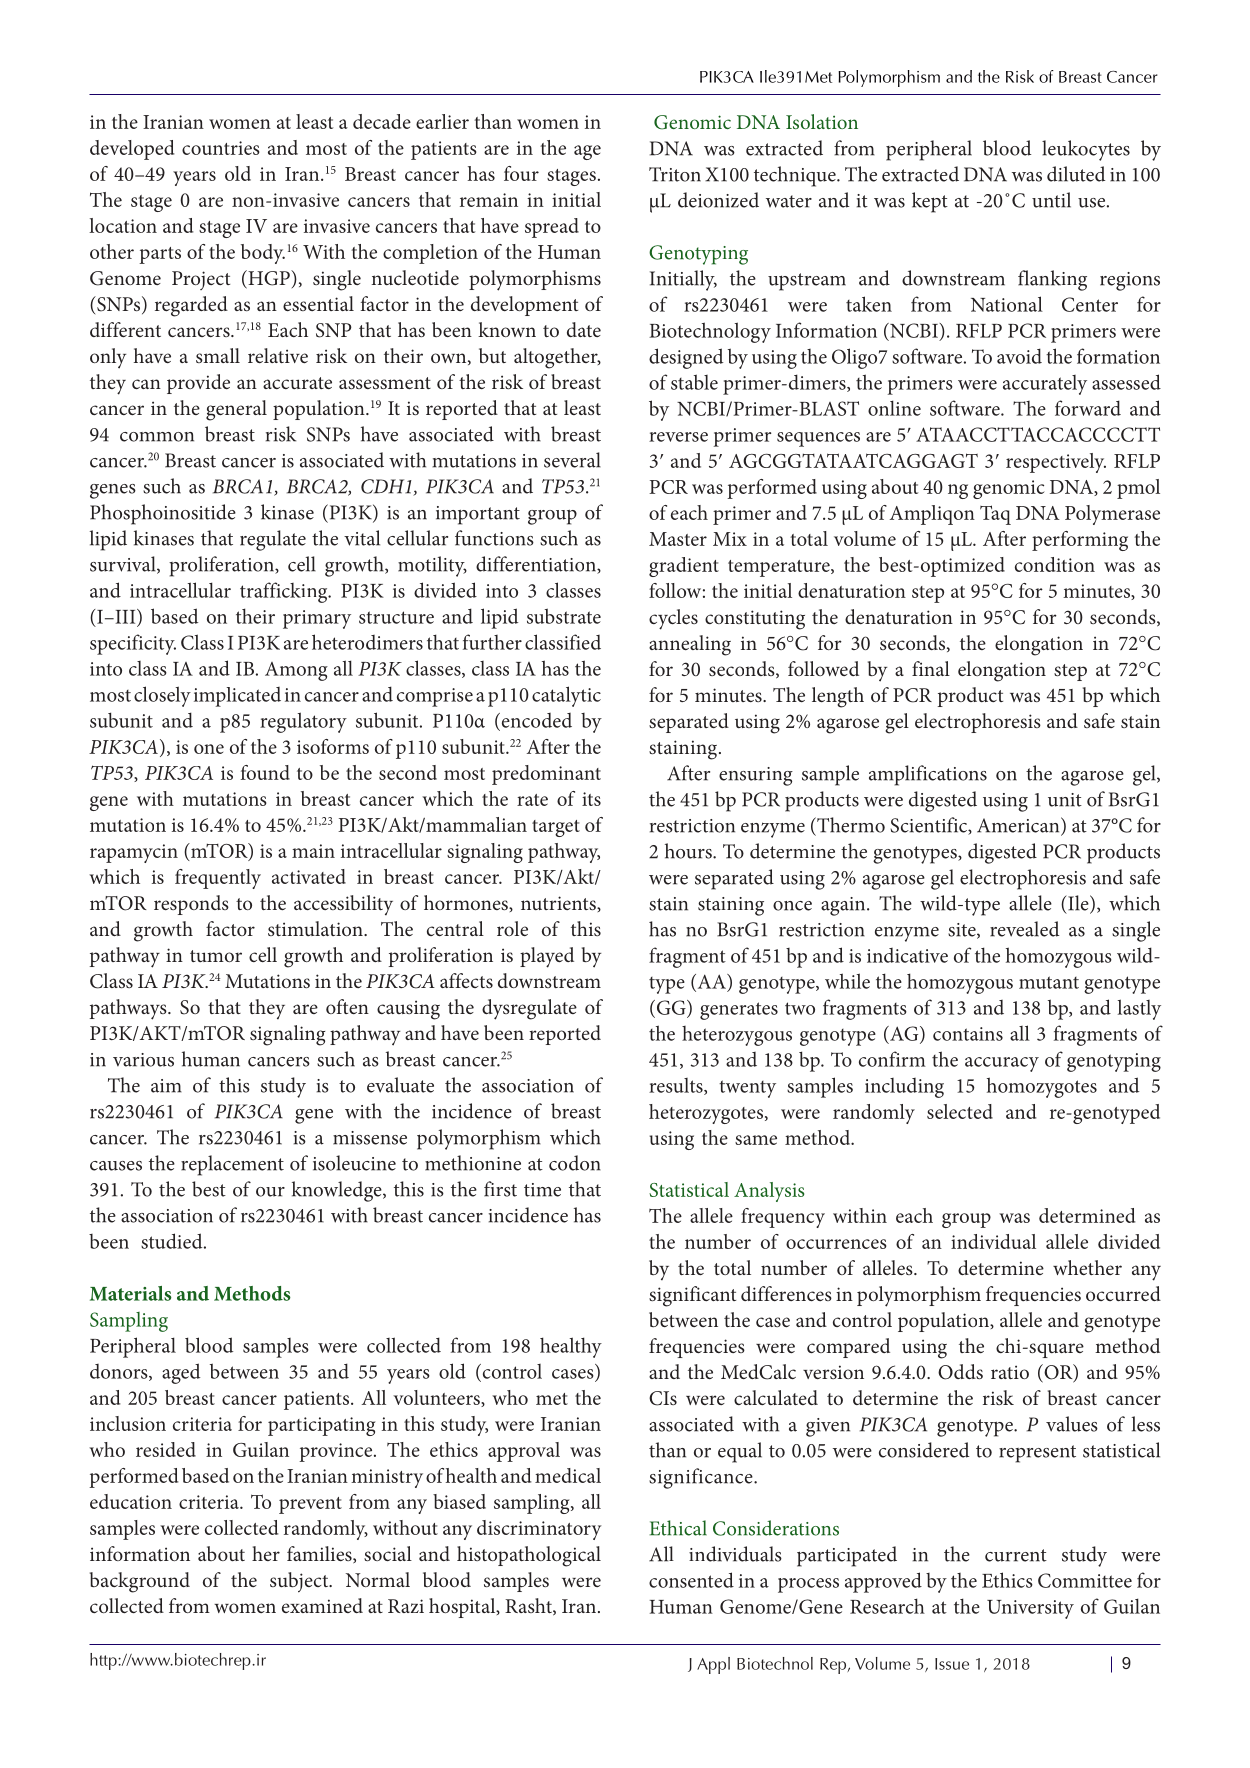 This document has width=1250, height=1768. What do you see at coordinates (1051, 200) in the document?
I see `until` at bounding box center [1051, 200].
